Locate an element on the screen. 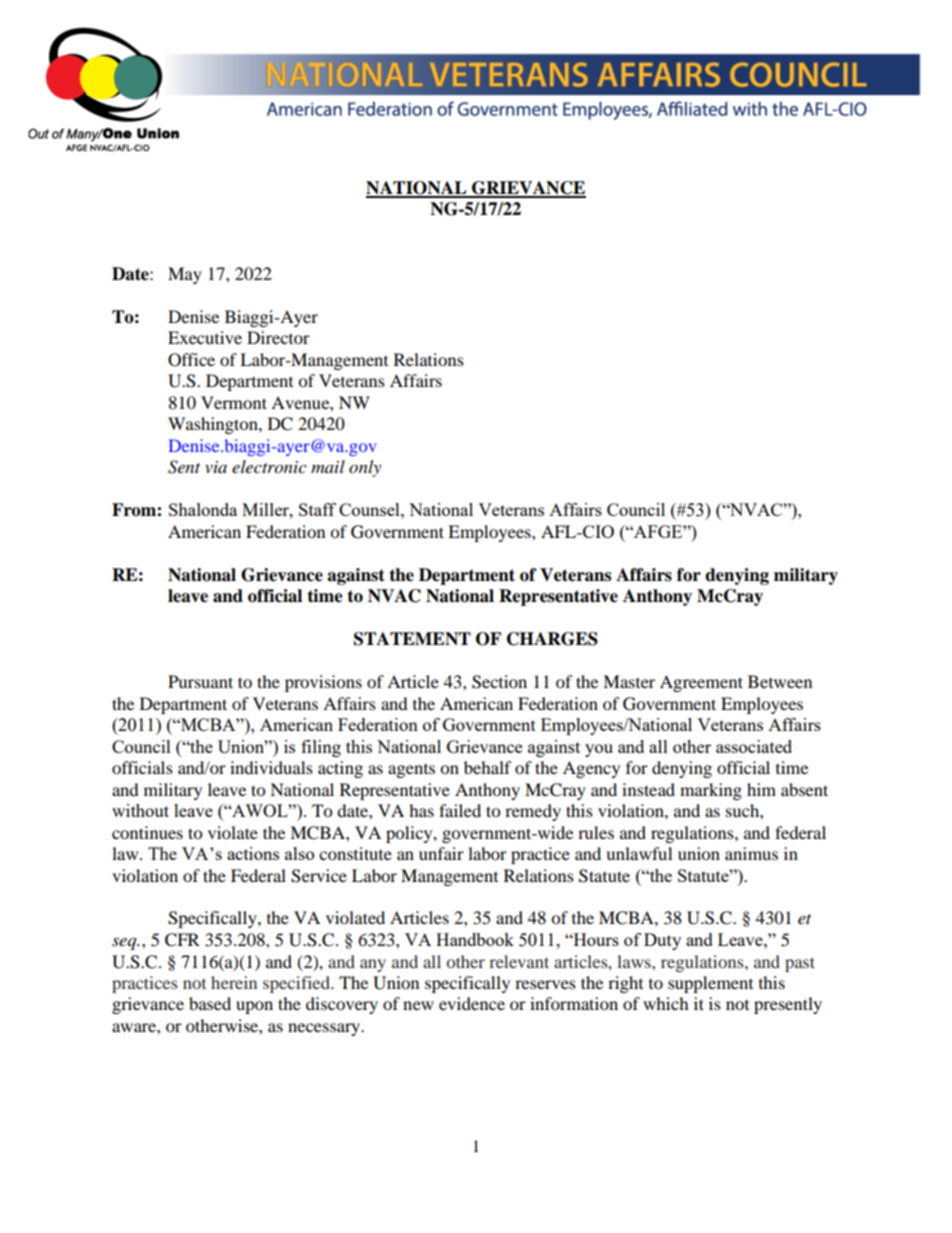  based is located at coordinates (210, 1003).
